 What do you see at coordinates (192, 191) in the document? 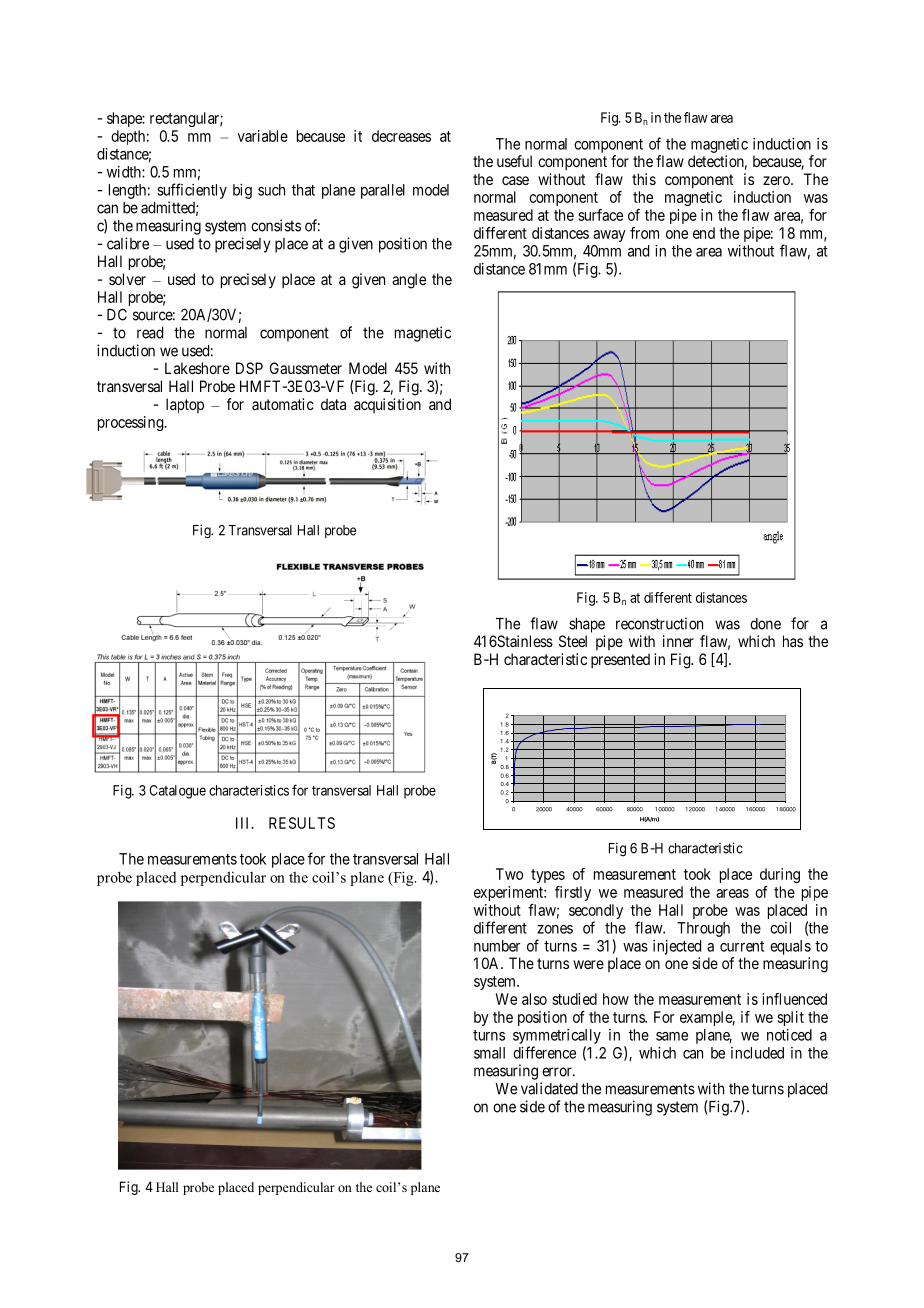
I see `sufficiently` at bounding box center [192, 191].
